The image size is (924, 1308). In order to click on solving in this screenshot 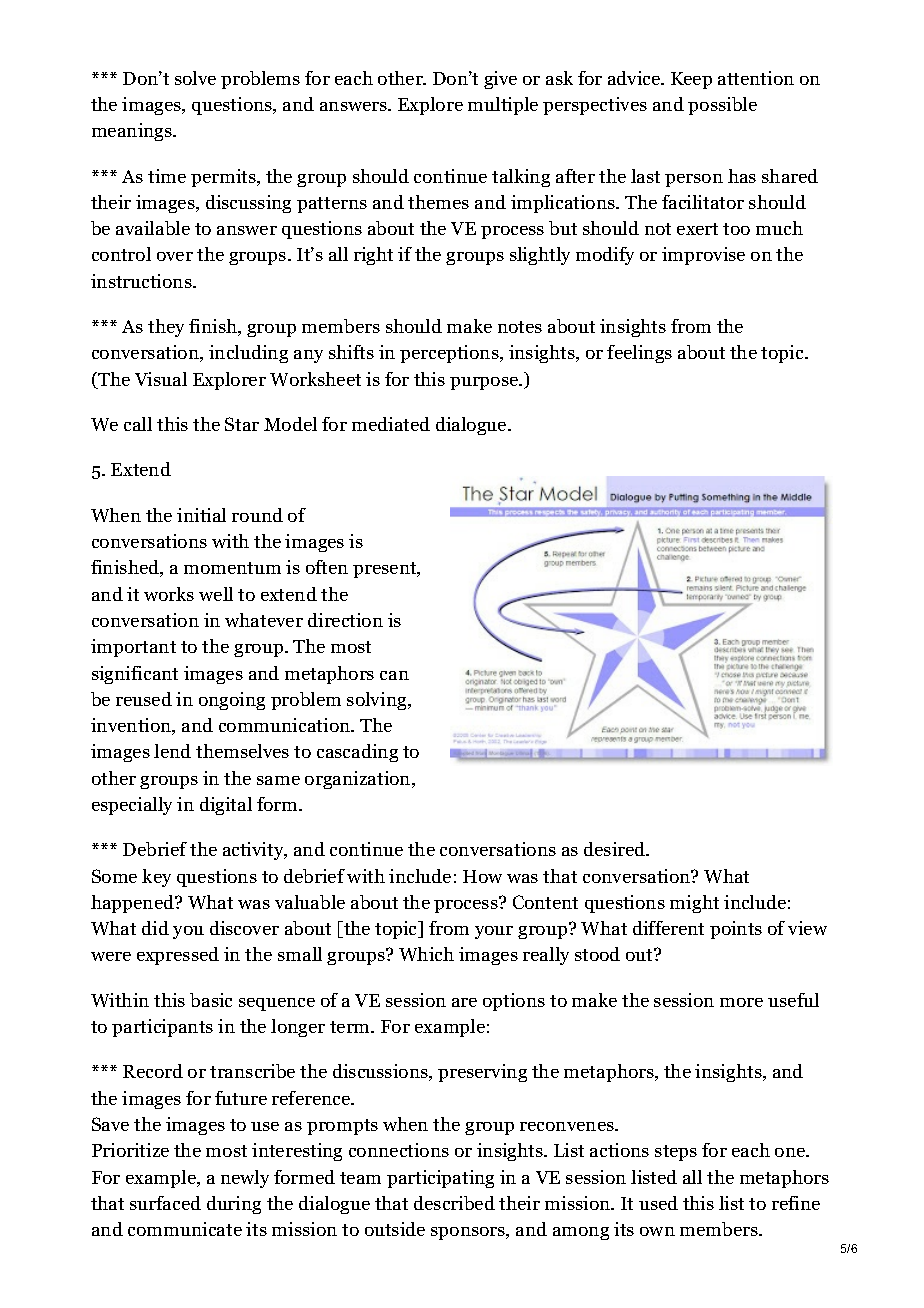, I will do `click(378, 701)`.
